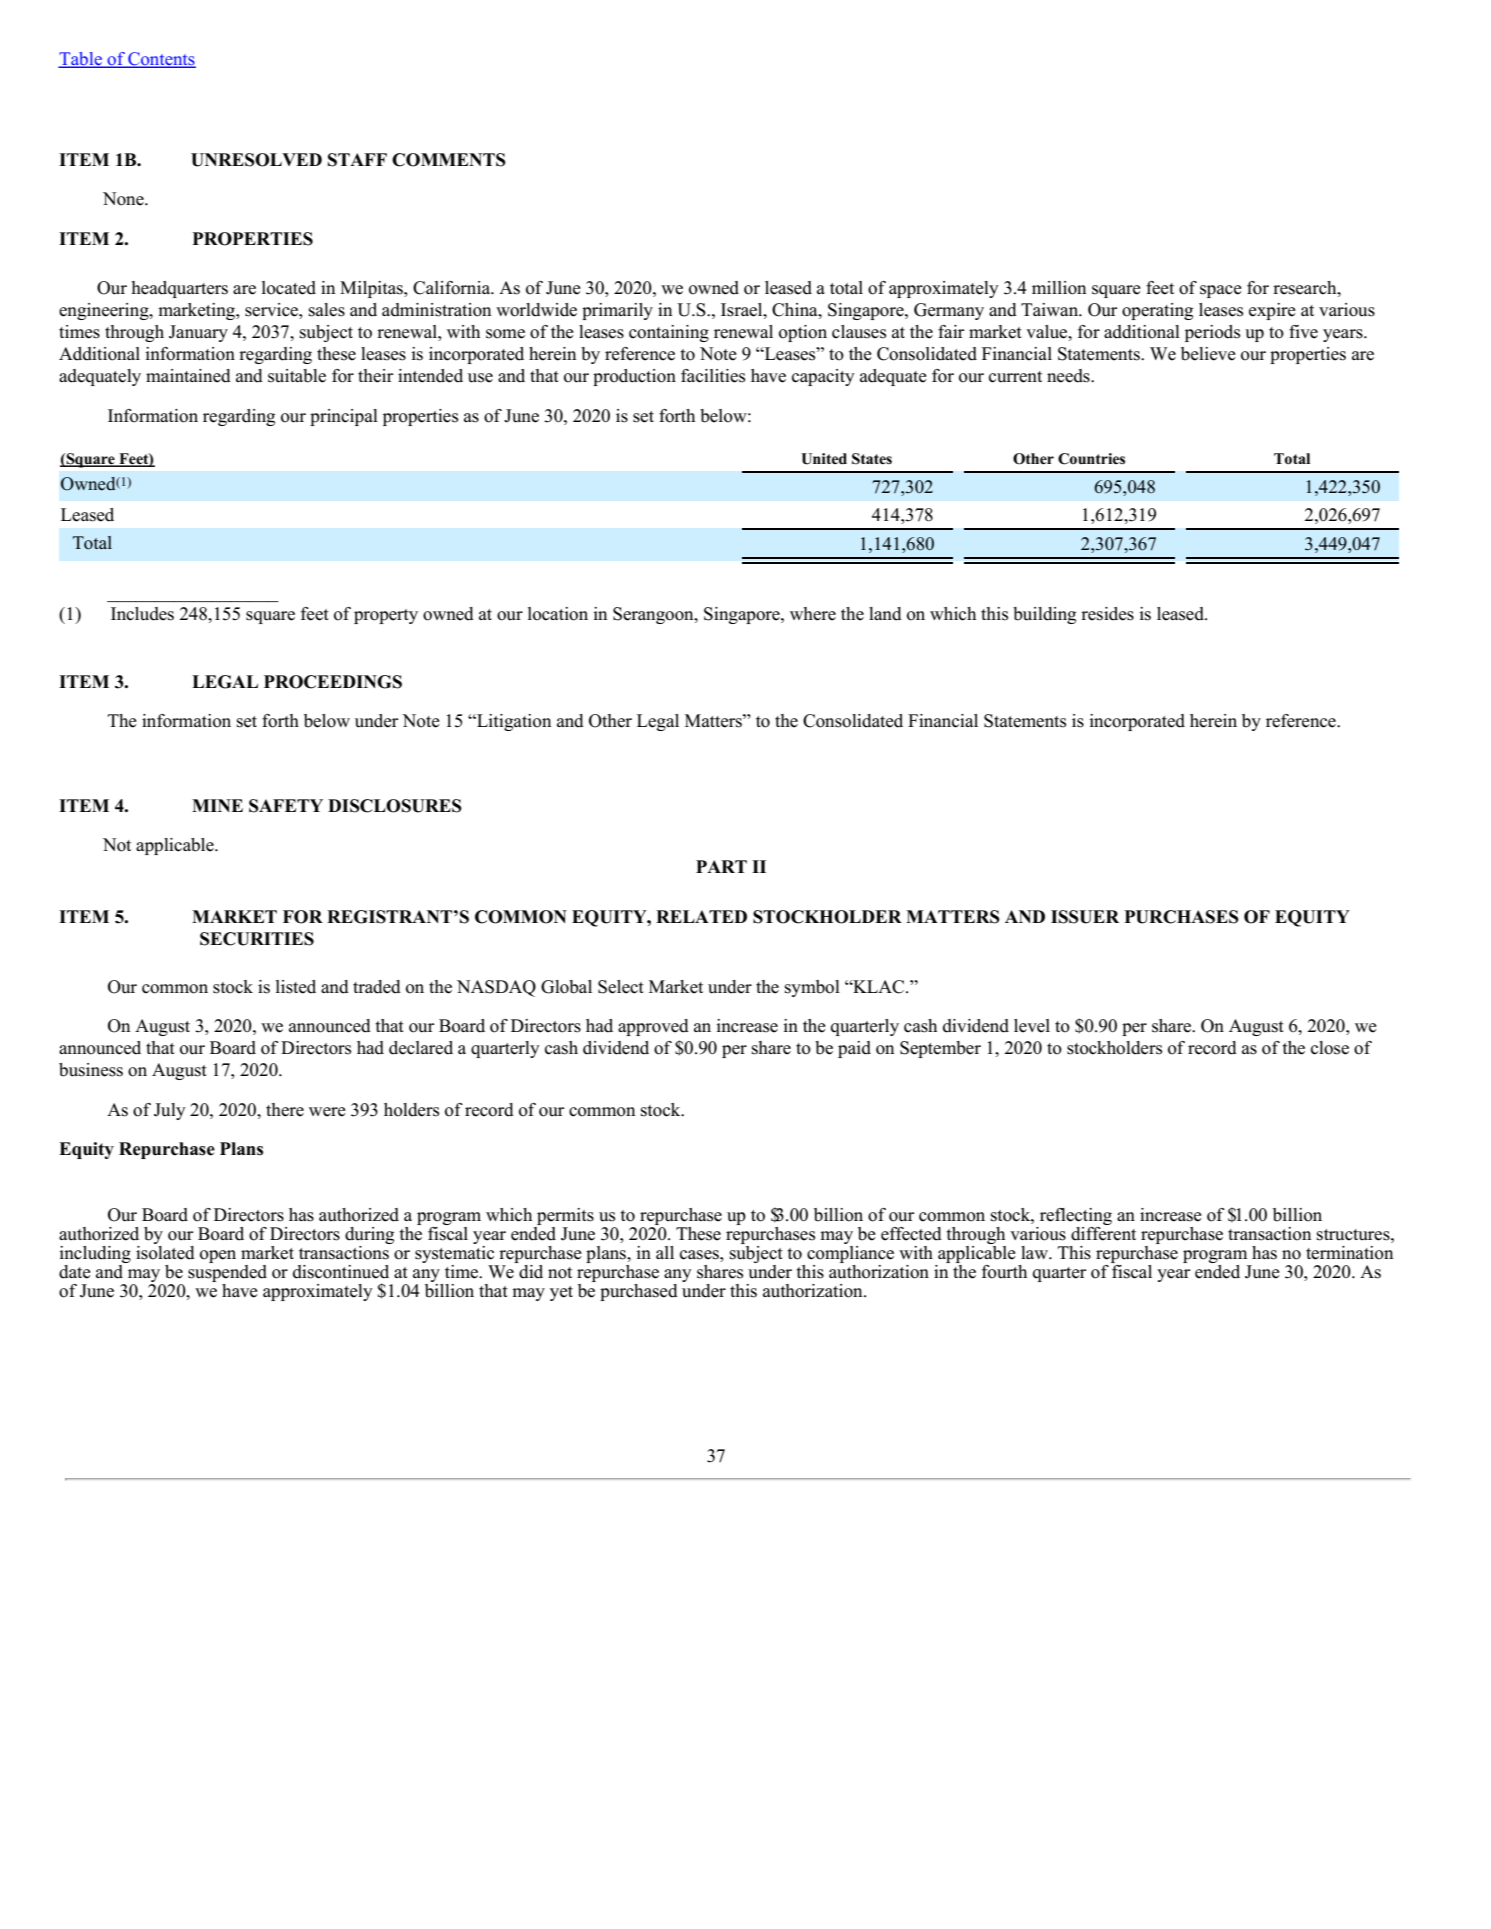 This screenshot has width=1491, height=1929. What do you see at coordinates (812, 988) in the screenshot?
I see `symbol` at bounding box center [812, 988].
